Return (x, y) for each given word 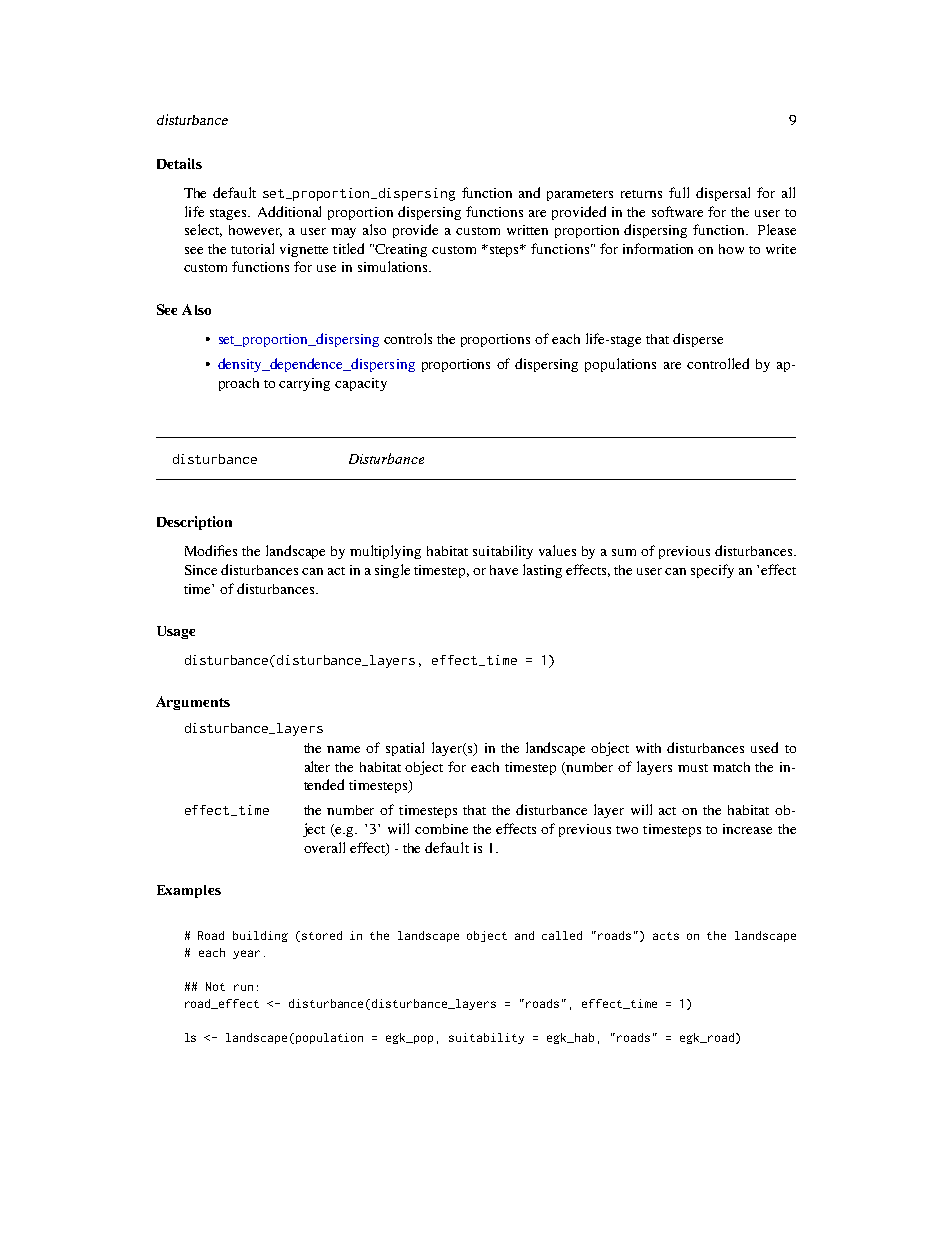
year (246, 954)
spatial (405, 749)
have (504, 570)
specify (712, 571)
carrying (304, 384)
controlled (718, 363)
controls (408, 338)
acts (666, 936)
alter (317, 766)
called (562, 935)
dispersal (723, 194)
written (527, 230)
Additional (289, 211)
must (693, 768)
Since (201, 570)
